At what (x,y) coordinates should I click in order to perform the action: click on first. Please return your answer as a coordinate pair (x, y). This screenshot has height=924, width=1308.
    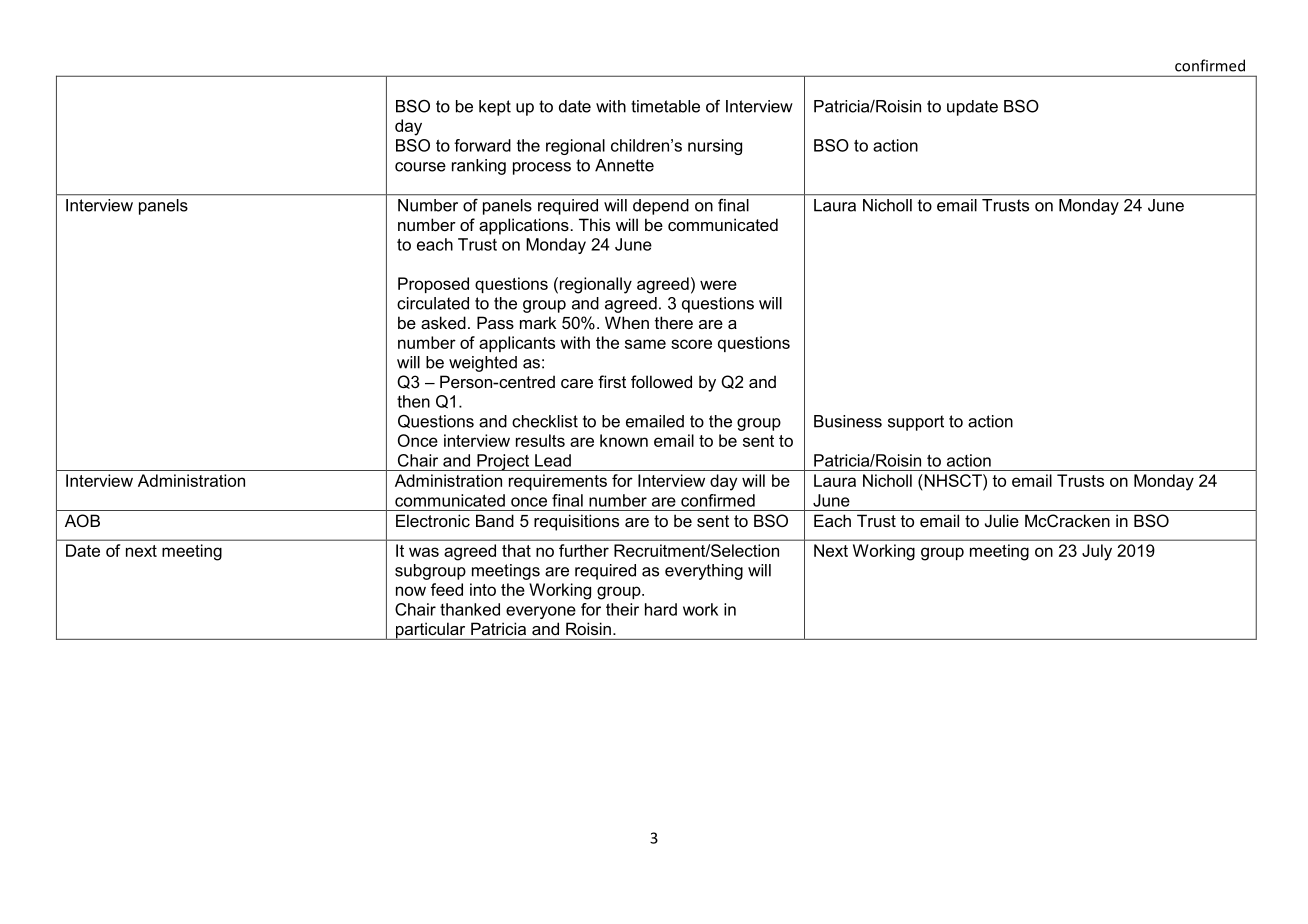
    Looking at the image, I should click on (612, 381).
